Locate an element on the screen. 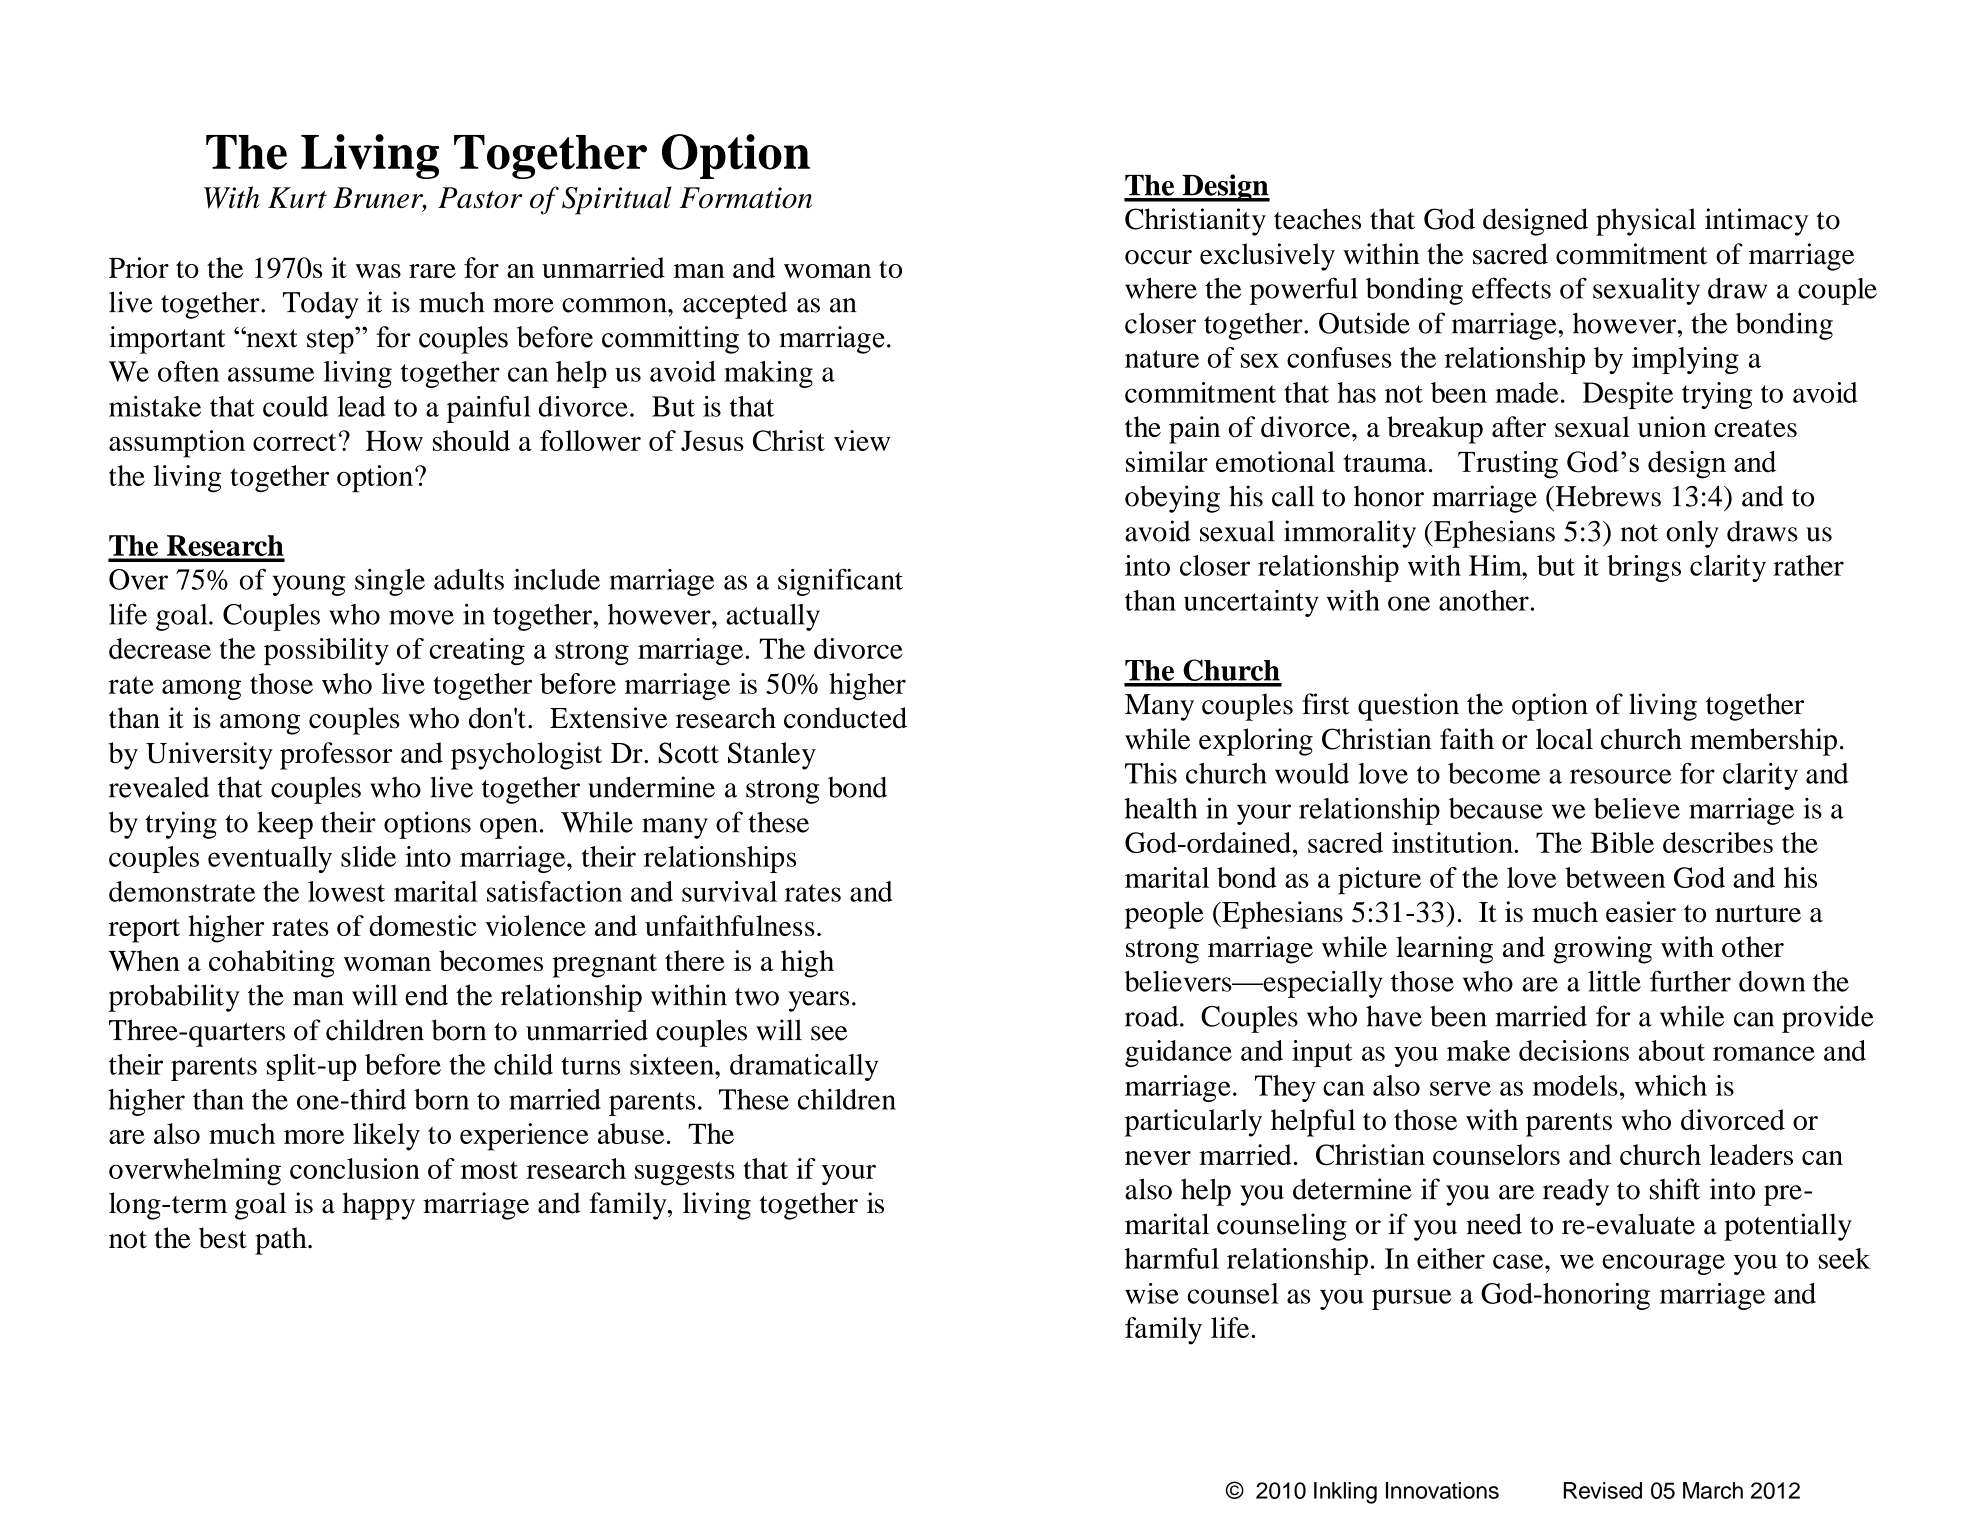  little is located at coordinates (1614, 981).
